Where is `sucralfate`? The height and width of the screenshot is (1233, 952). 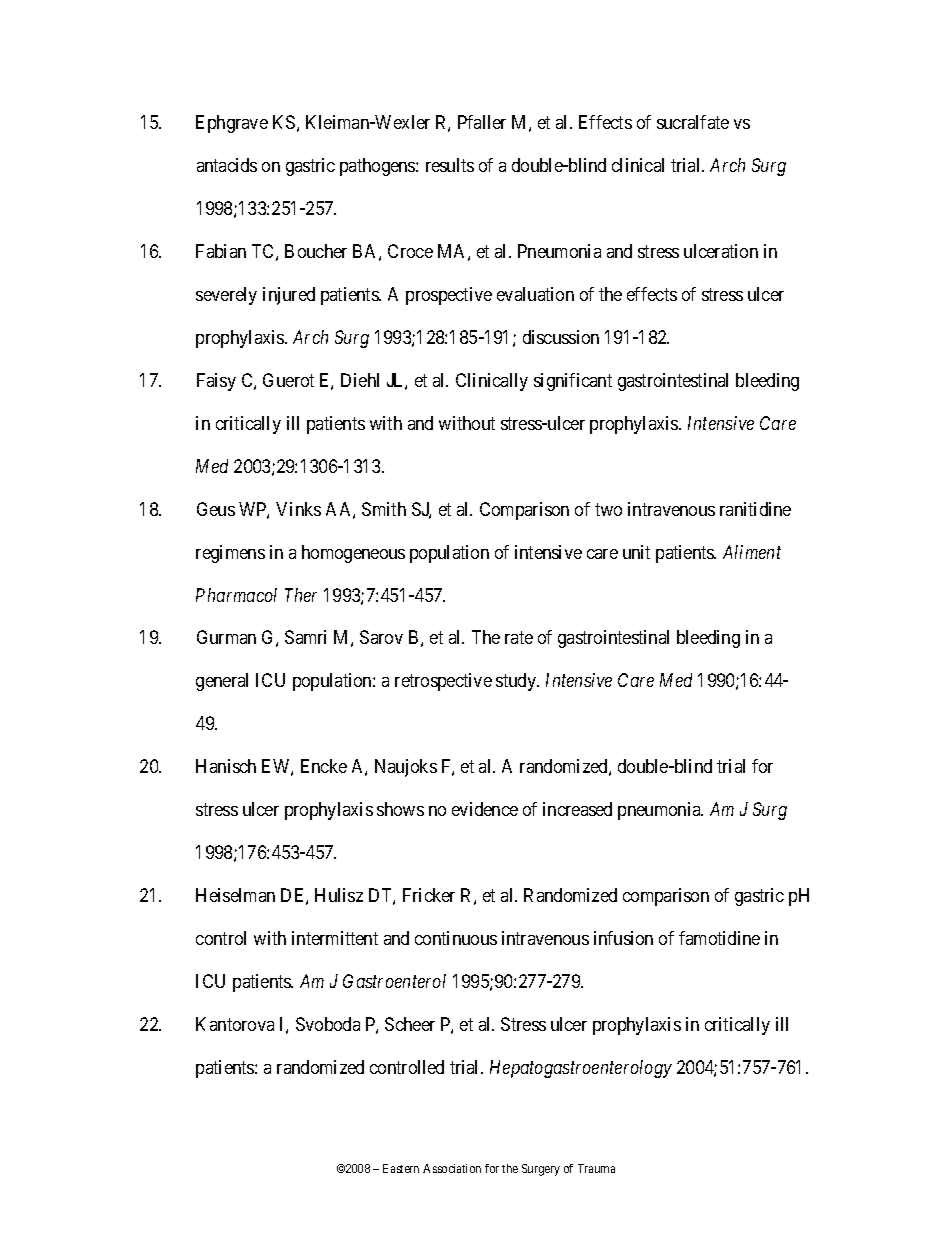 sucralfate is located at coordinates (693, 122).
